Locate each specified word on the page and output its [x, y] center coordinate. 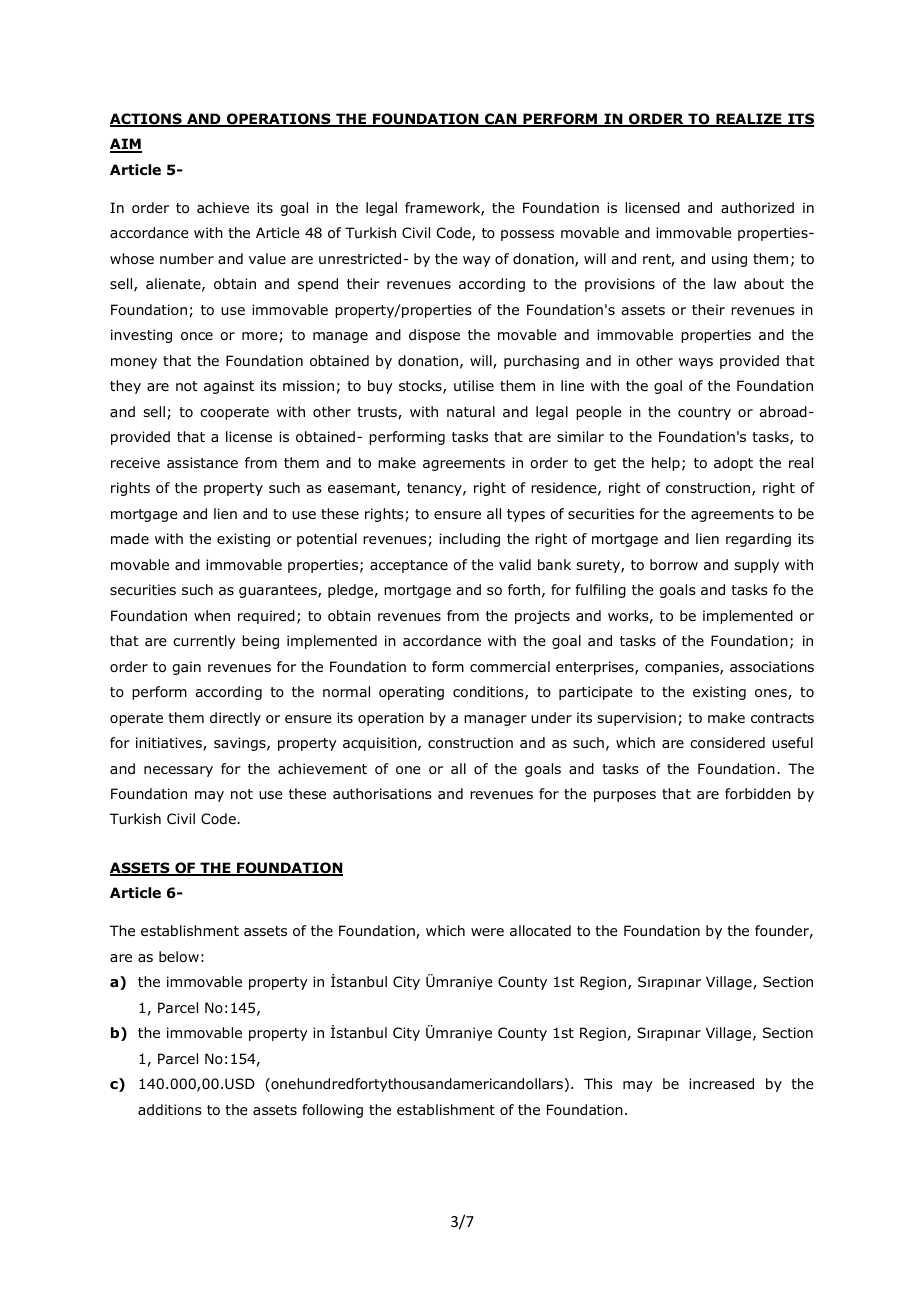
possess [527, 235]
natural [471, 411]
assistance [202, 462]
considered [727, 743]
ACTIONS [147, 120]
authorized [757, 207]
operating [411, 693]
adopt [733, 464]
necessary [178, 771]
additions [170, 1110]
